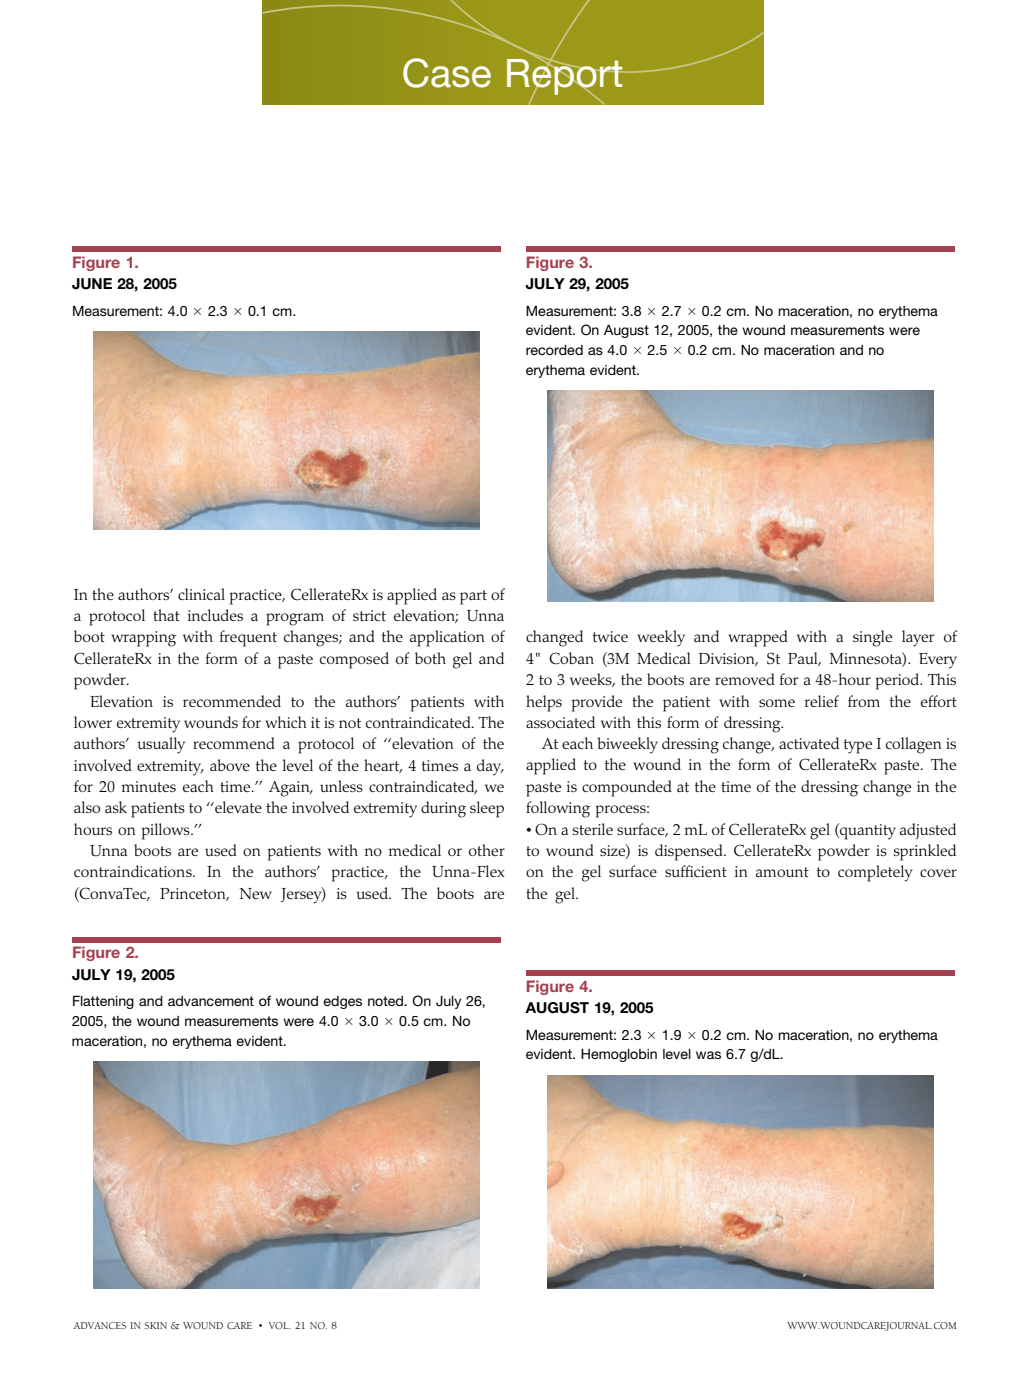  What do you see at coordinates (92, 284) in the image?
I see `JUNE` at bounding box center [92, 284].
